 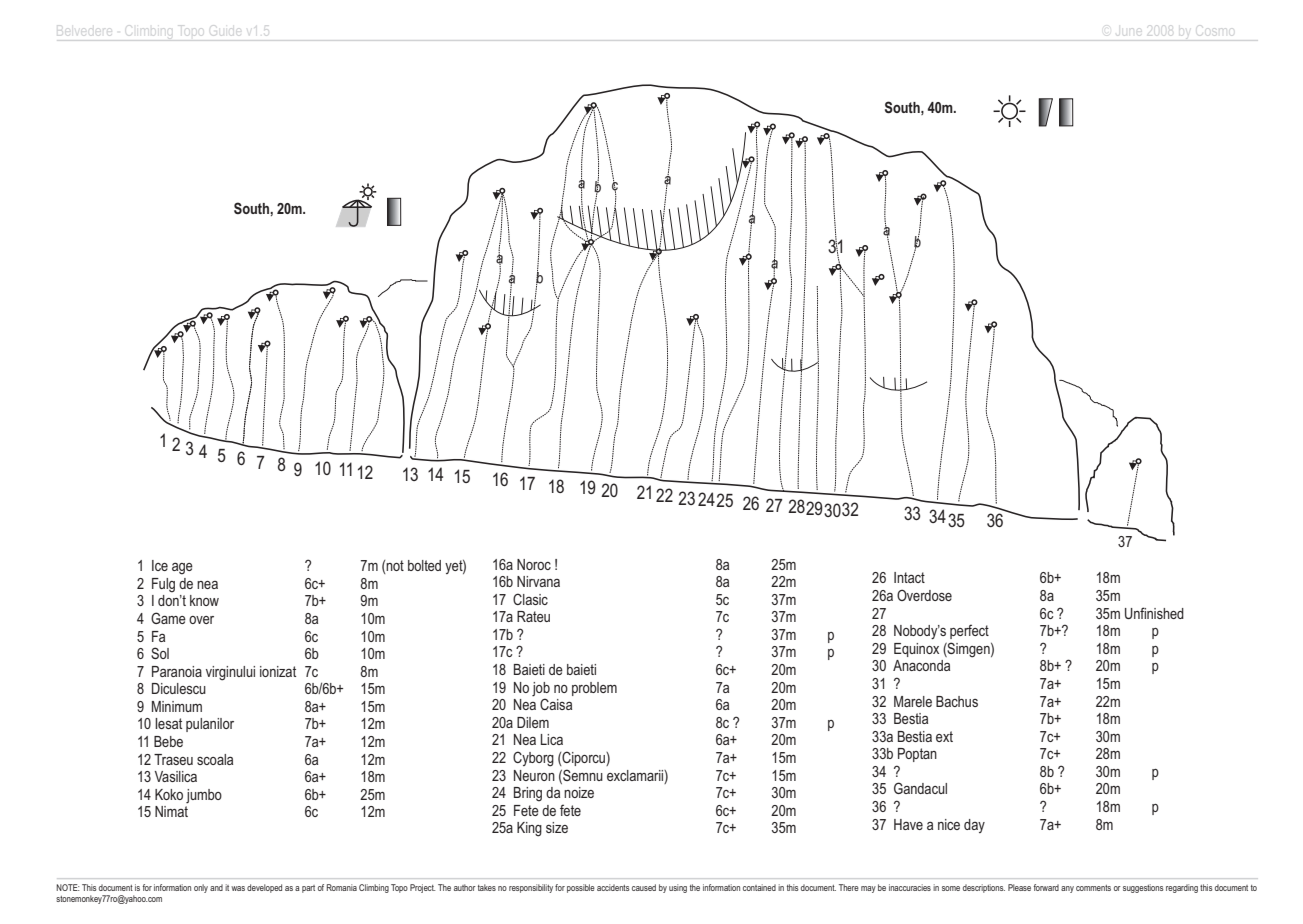 I want to click on Intact, so click(x=909, y=577).
